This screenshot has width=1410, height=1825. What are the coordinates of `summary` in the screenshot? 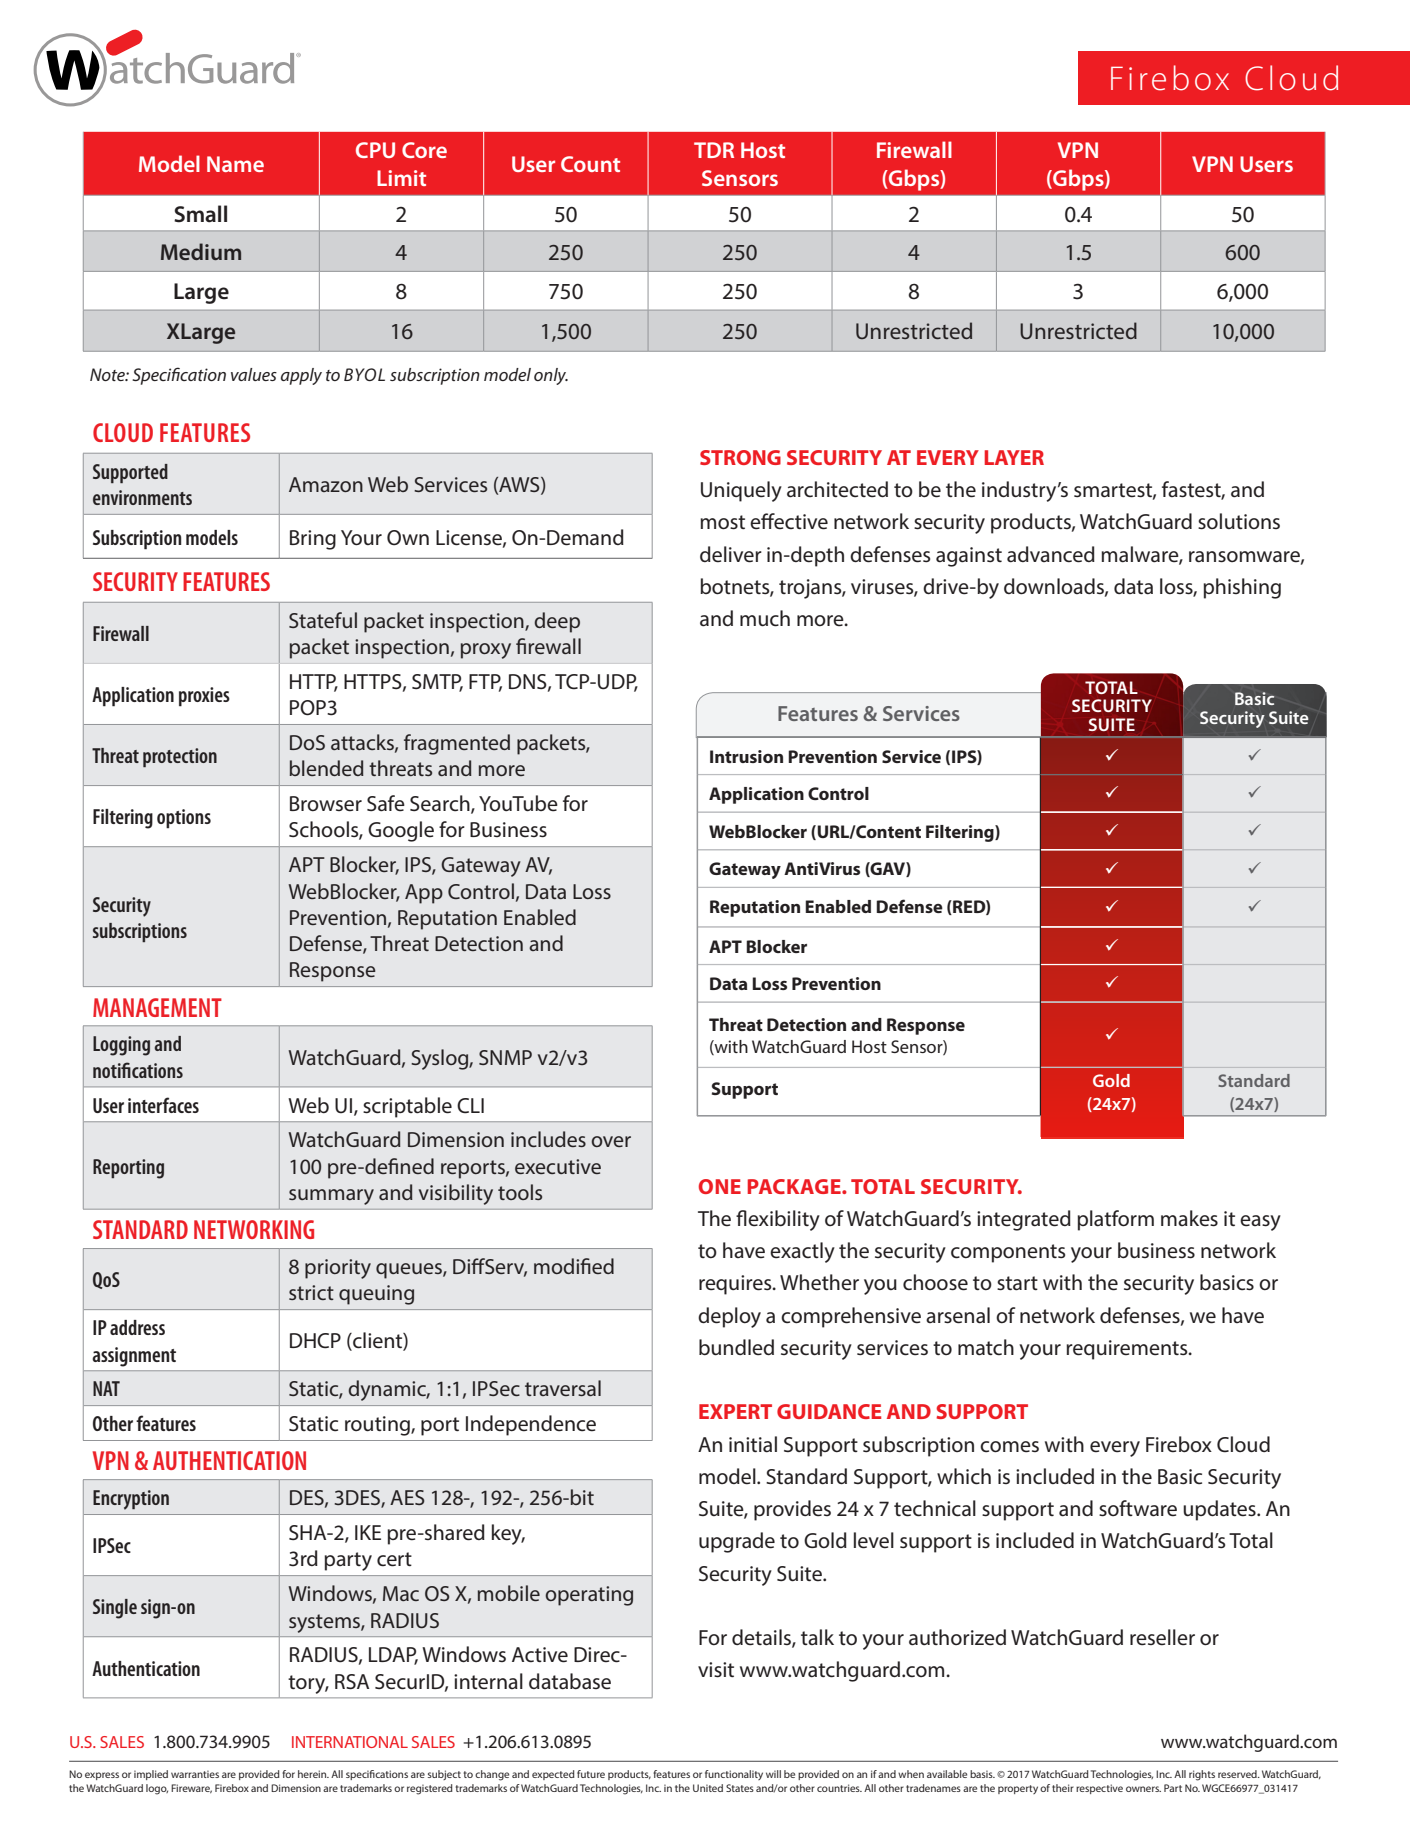 It's located at (331, 1197).
